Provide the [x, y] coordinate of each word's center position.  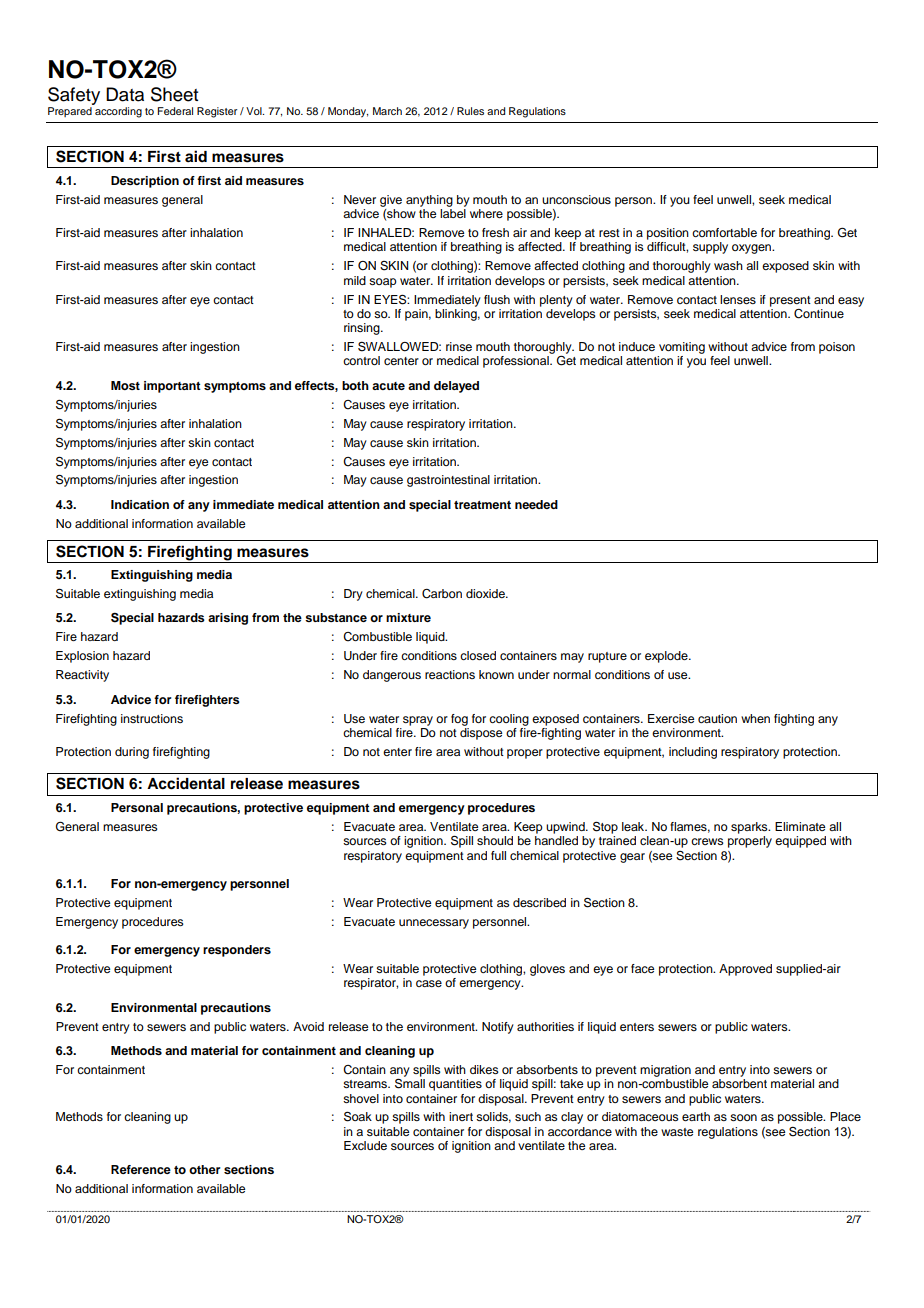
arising [228, 619]
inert [461, 1116]
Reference [141, 1169]
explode [667, 657]
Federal [175, 111]
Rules [470, 111]
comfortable [724, 232]
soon [743, 1117]
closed [478, 655]
